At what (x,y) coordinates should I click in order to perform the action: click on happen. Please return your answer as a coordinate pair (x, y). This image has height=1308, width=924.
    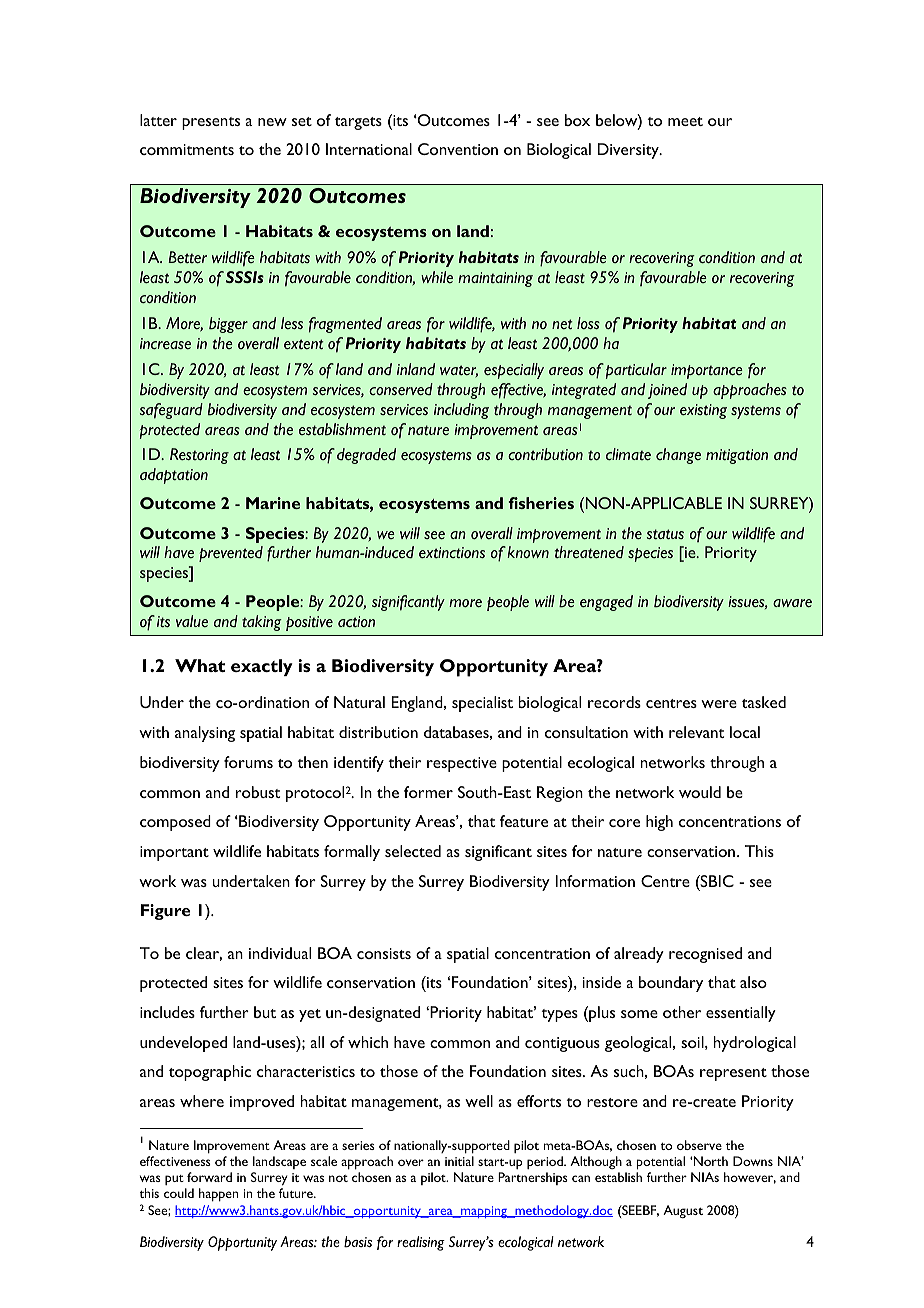
    Looking at the image, I should click on (218, 1195).
